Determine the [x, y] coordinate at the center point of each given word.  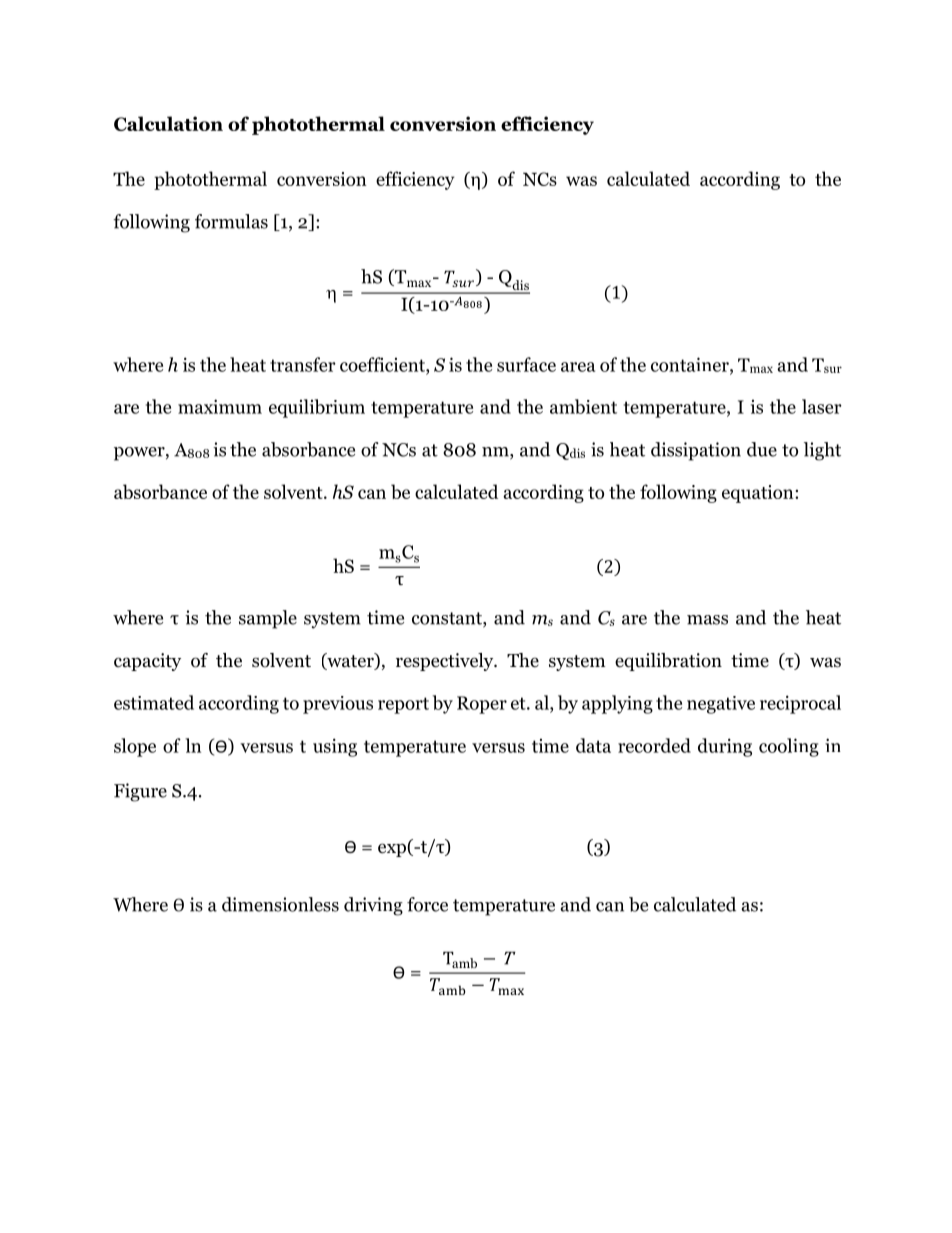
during [725, 747]
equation [759, 494]
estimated [154, 702]
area [578, 367]
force [427, 904]
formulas [231, 221]
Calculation [168, 123]
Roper [482, 705]
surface [526, 364]
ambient [583, 406]
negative [721, 705]
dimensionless [280, 904]
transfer [303, 364]
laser [822, 406]
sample [268, 619]
